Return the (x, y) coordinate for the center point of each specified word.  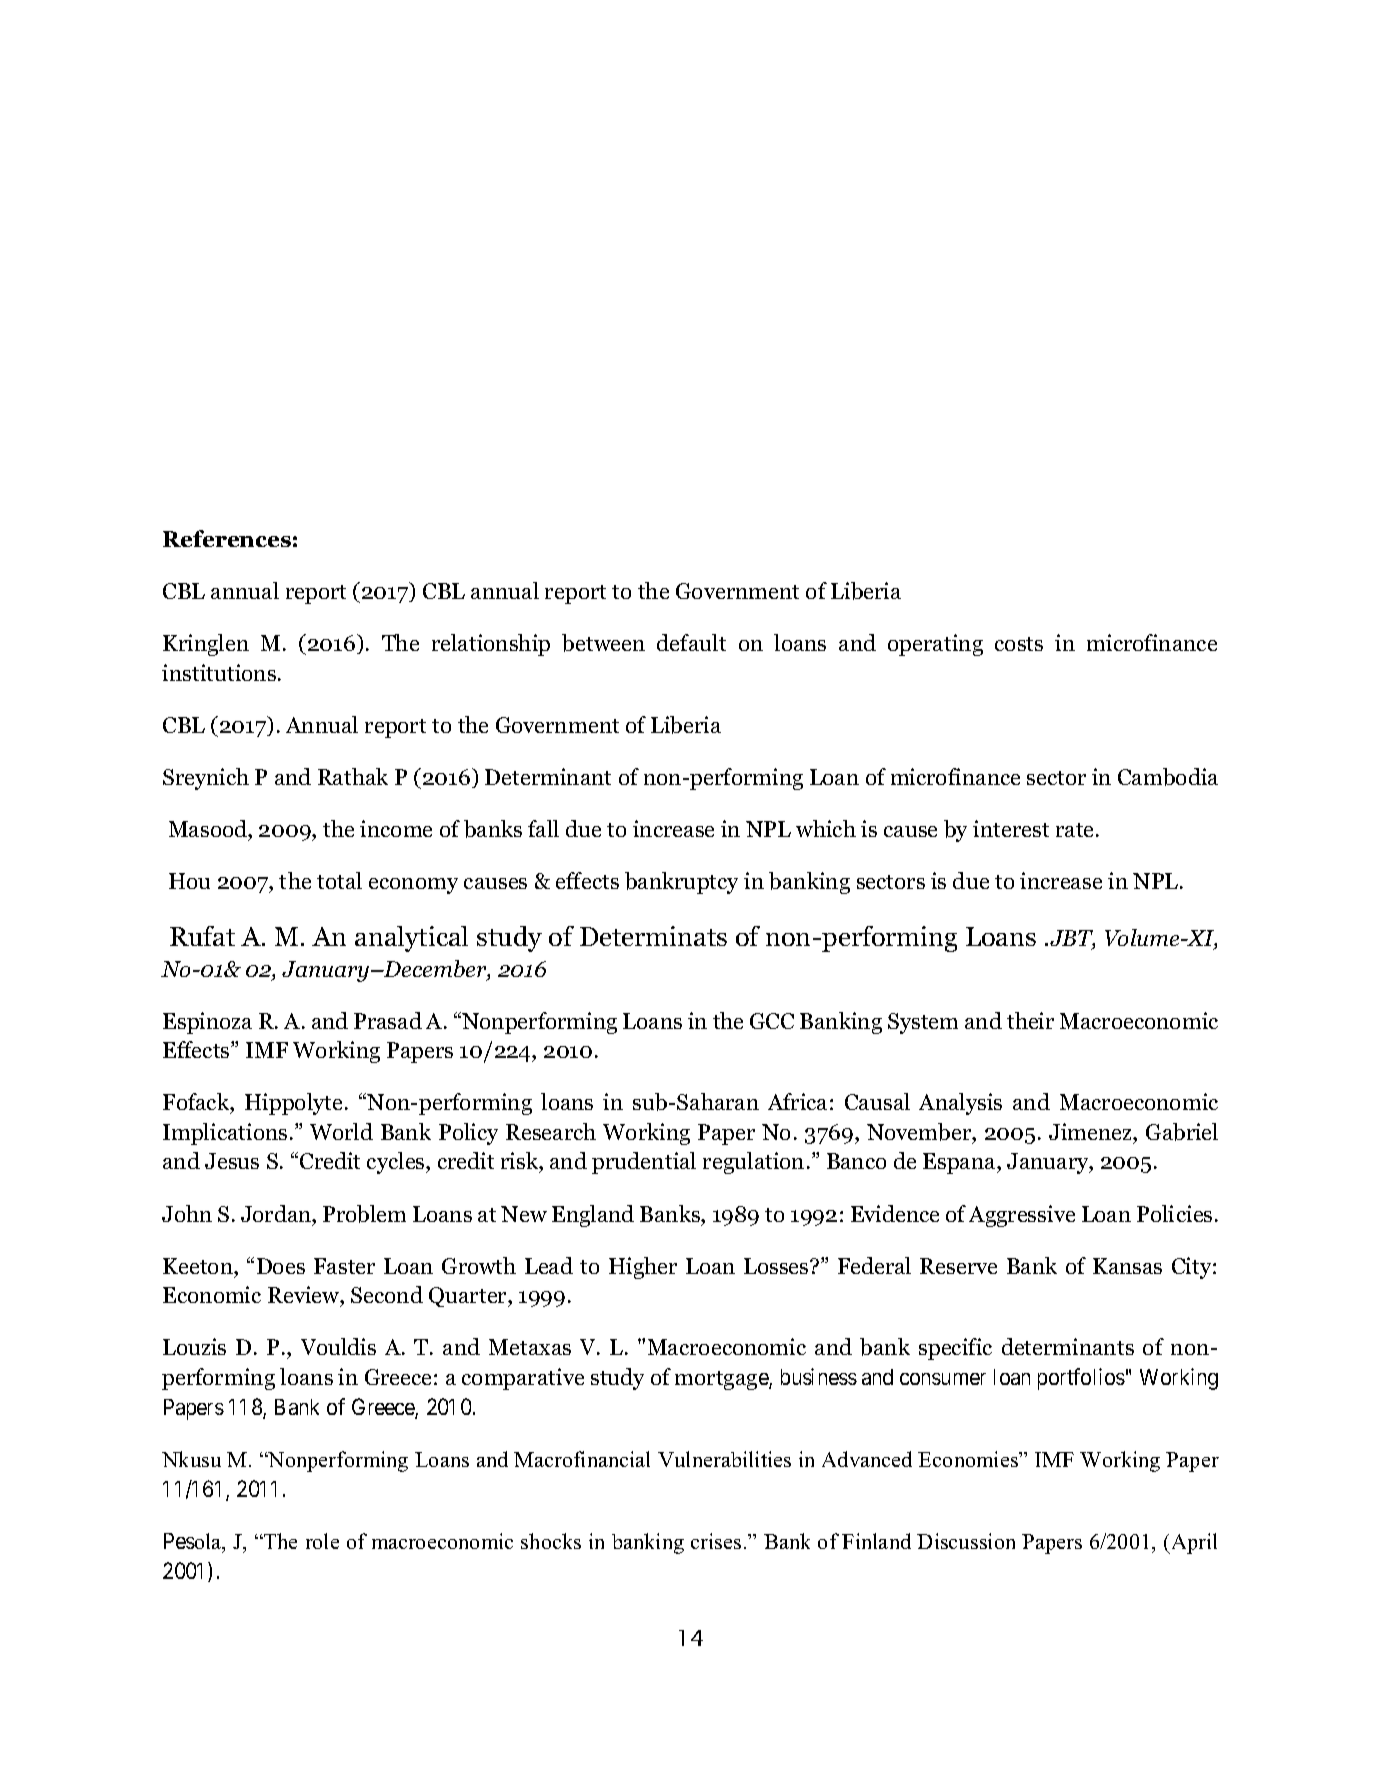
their (1030, 1020)
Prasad (388, 1020)
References (227, 538)
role (322, 1541)
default (691, 642)
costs (1019, 644)
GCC (772, 1021)
